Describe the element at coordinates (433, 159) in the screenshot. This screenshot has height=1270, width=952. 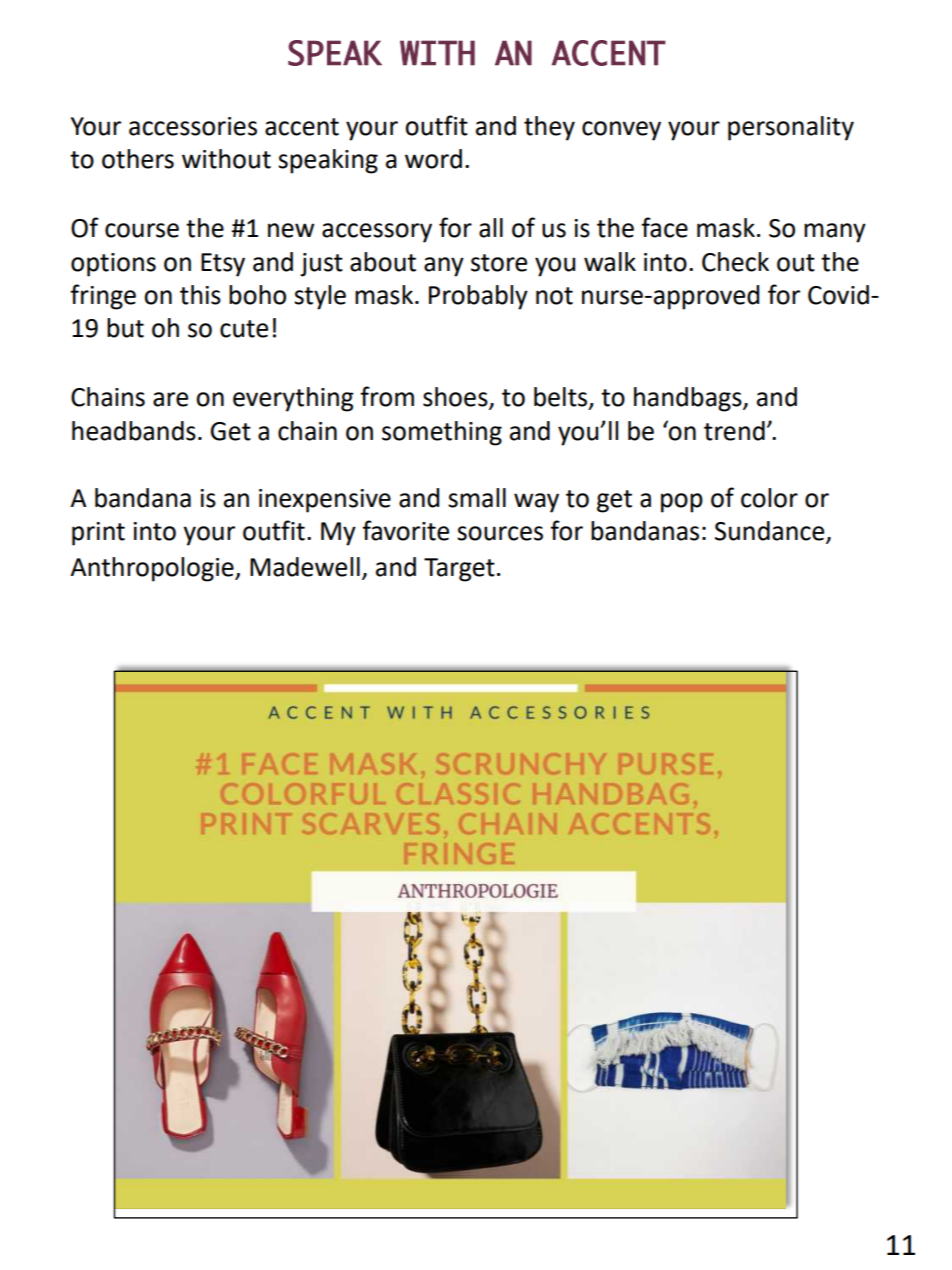
I see `word` at that location.
